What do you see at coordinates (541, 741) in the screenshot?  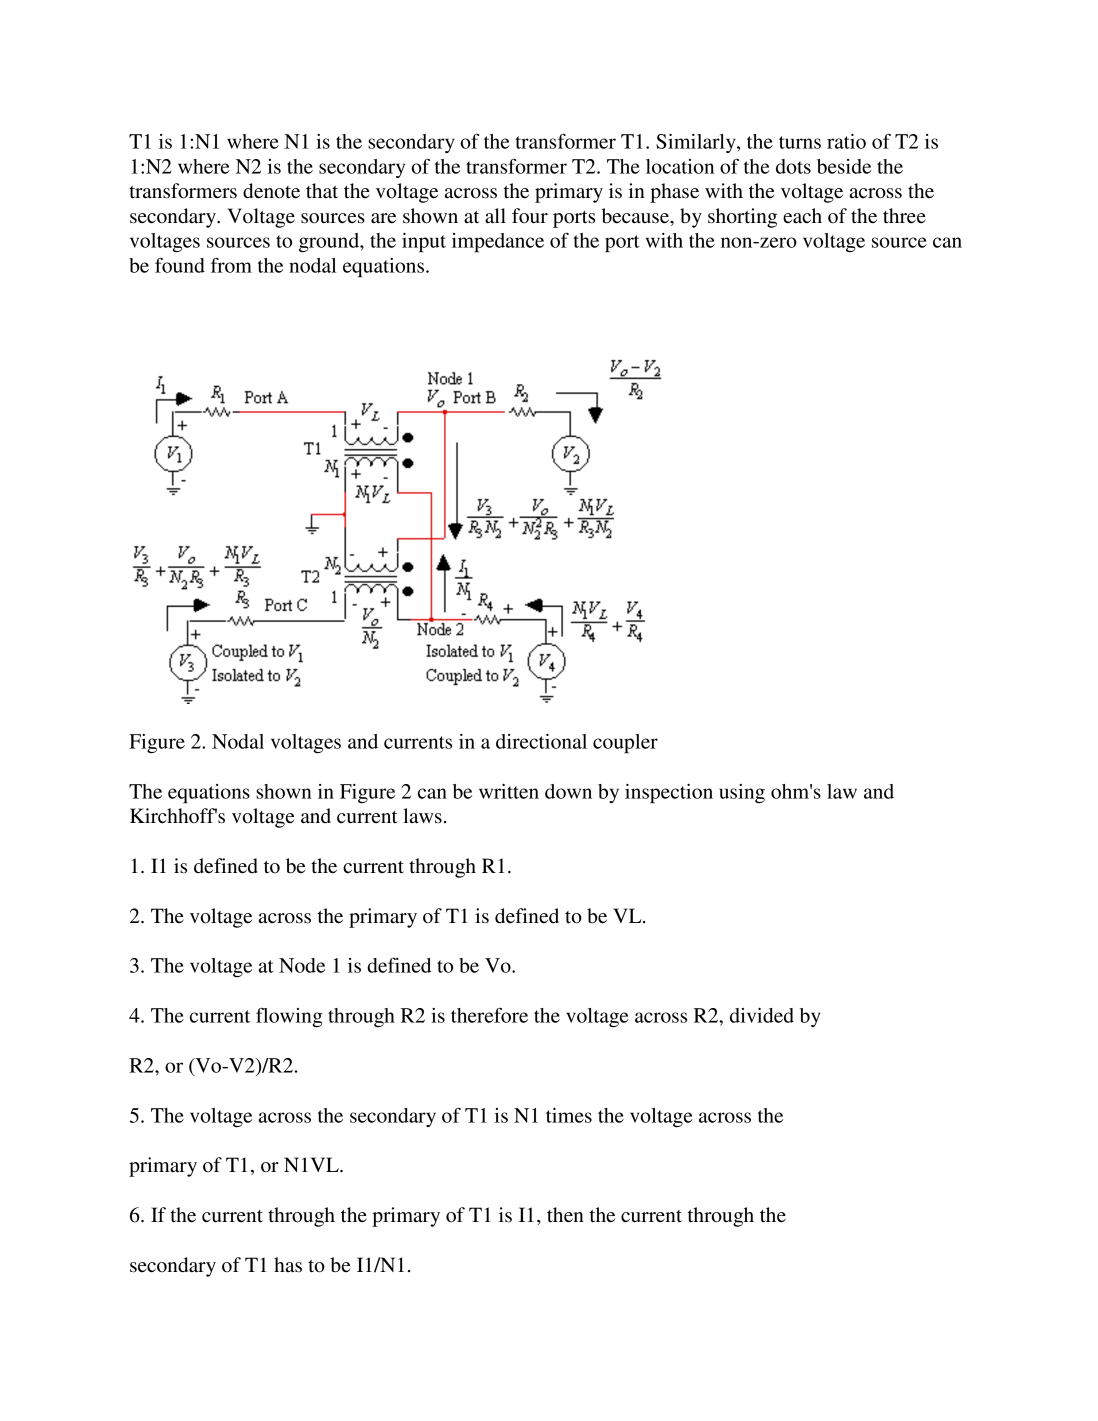 I see `directional` at bounding box center [541, 741].
